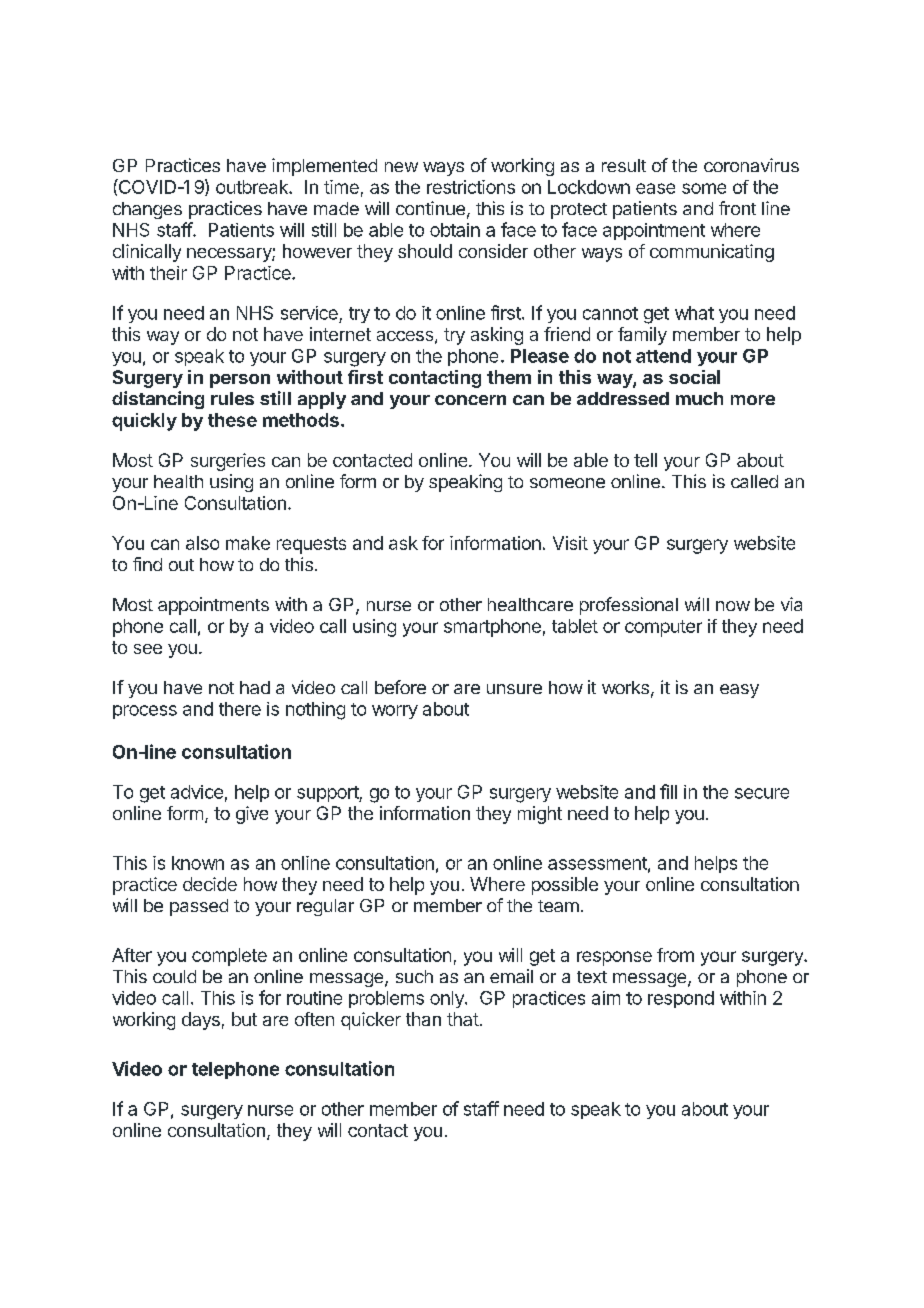  What do you see at coordinates (681, 999) in the document?
I see `respond` at bounding box center [681, 999].
